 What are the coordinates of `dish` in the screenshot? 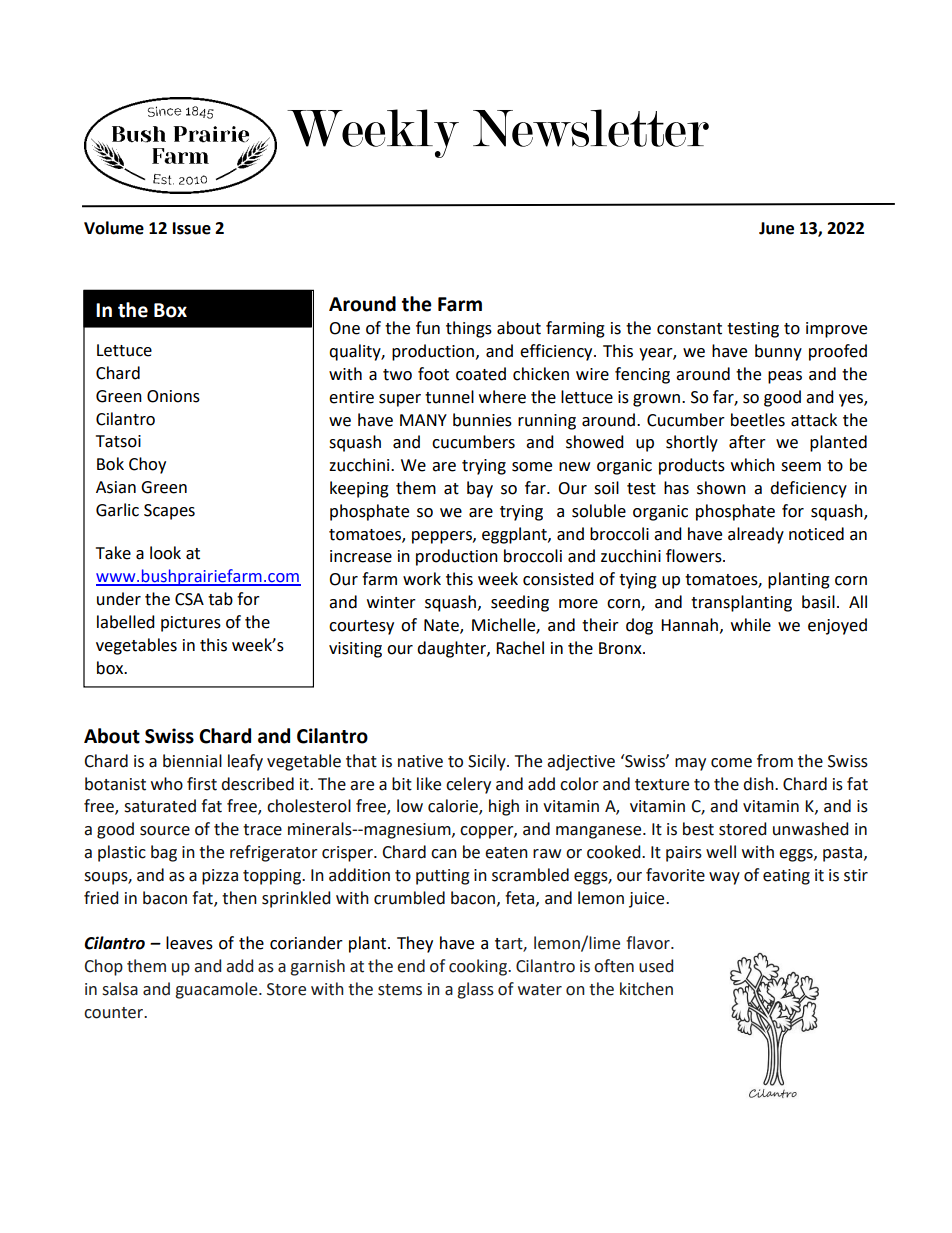 It's located at (759, 784).
